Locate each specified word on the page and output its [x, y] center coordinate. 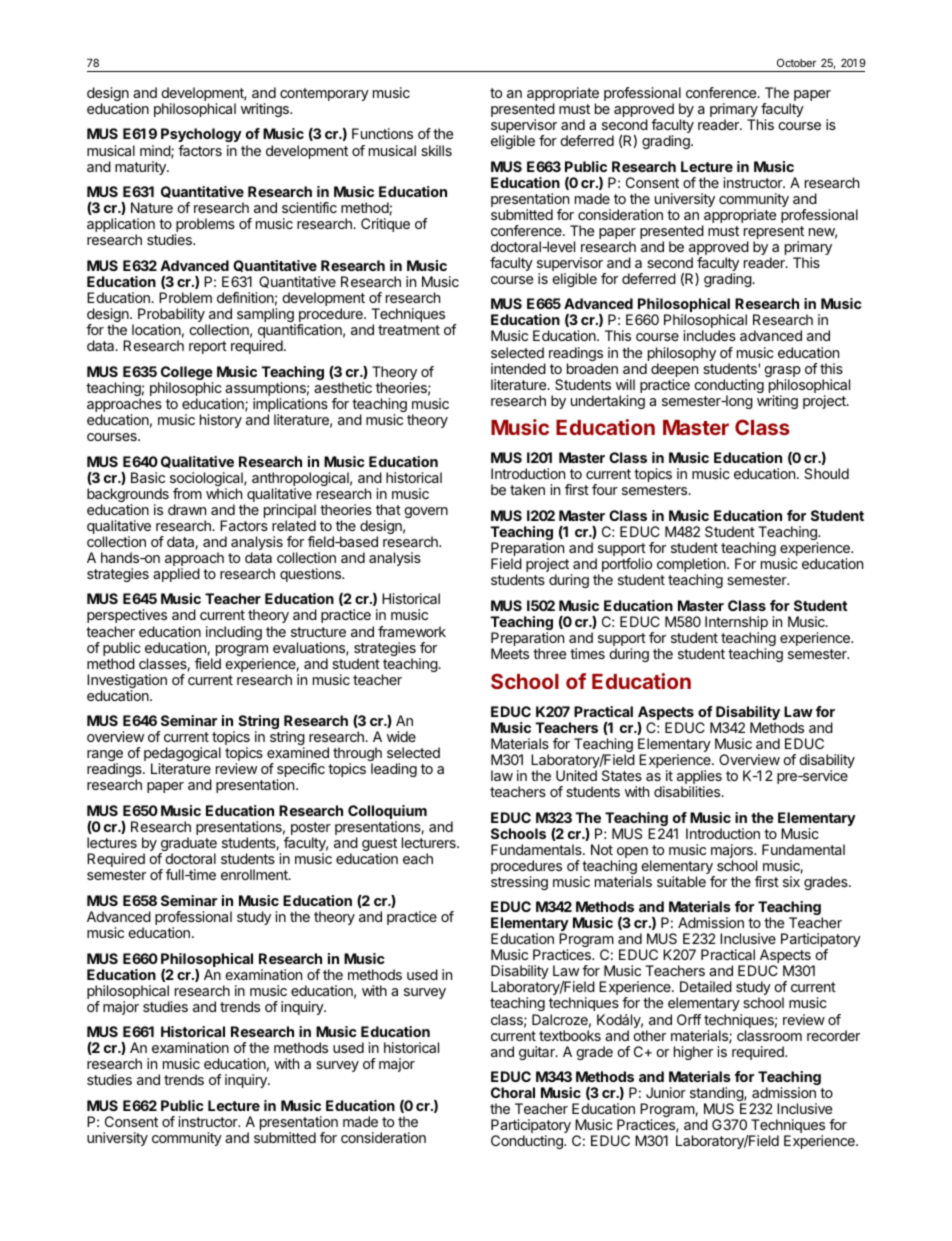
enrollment [255, 874]
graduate [188, 845]
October [796, 62]
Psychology [201, 137]
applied [176, 575]
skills [436, 150]
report [208, 347]
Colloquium [387, 813]
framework [412, 631]
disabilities [688, 791]
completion [692, 566]
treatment [409, 330]
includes [710, 335]
